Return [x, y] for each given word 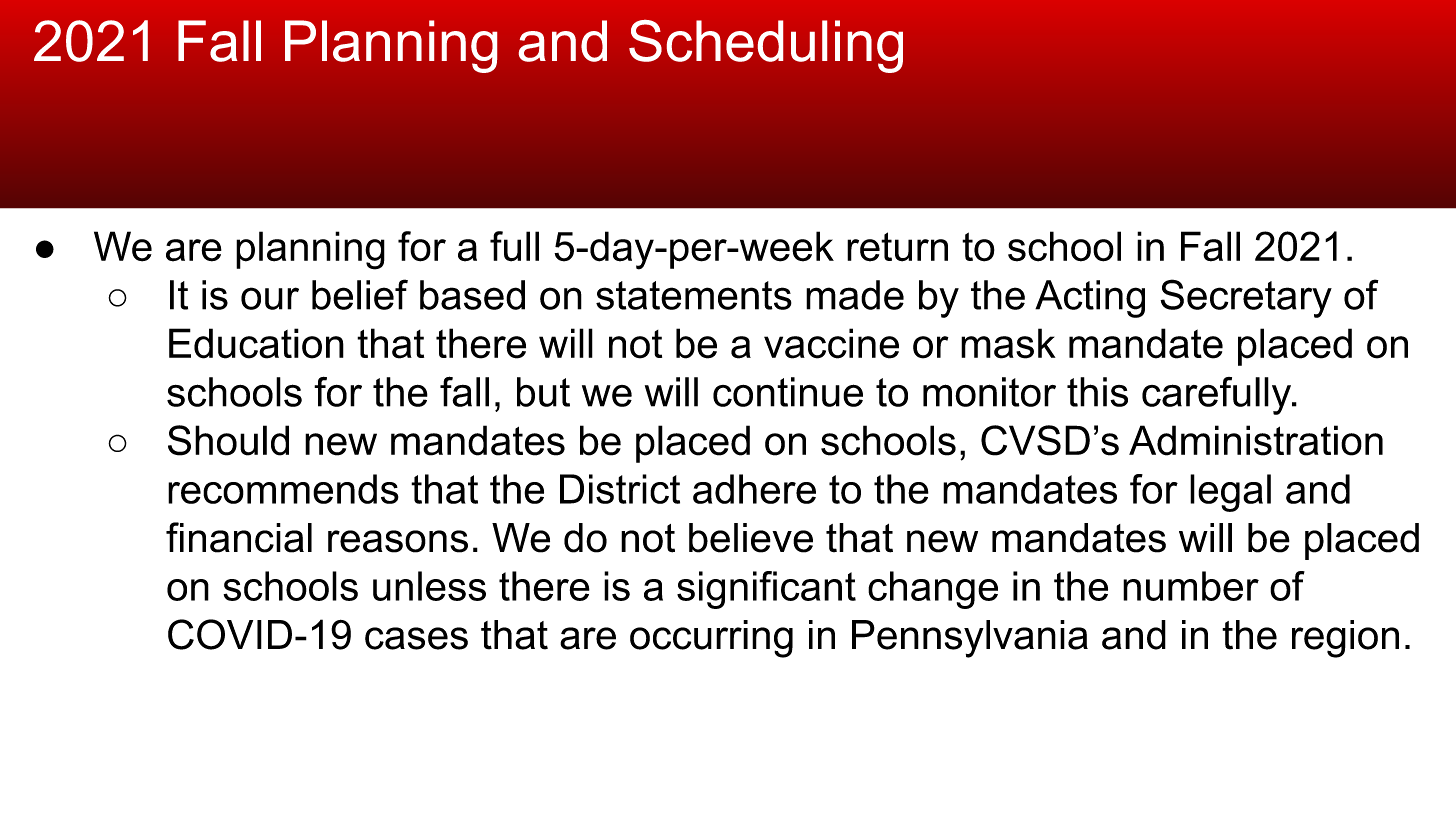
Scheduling [766, 46]
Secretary [1246, 298]
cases [416, 638]
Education [256, 343]
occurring [711, 639]
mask [1008, 343]
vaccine [831, 343]
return [897, 247]
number [1191, 586]
